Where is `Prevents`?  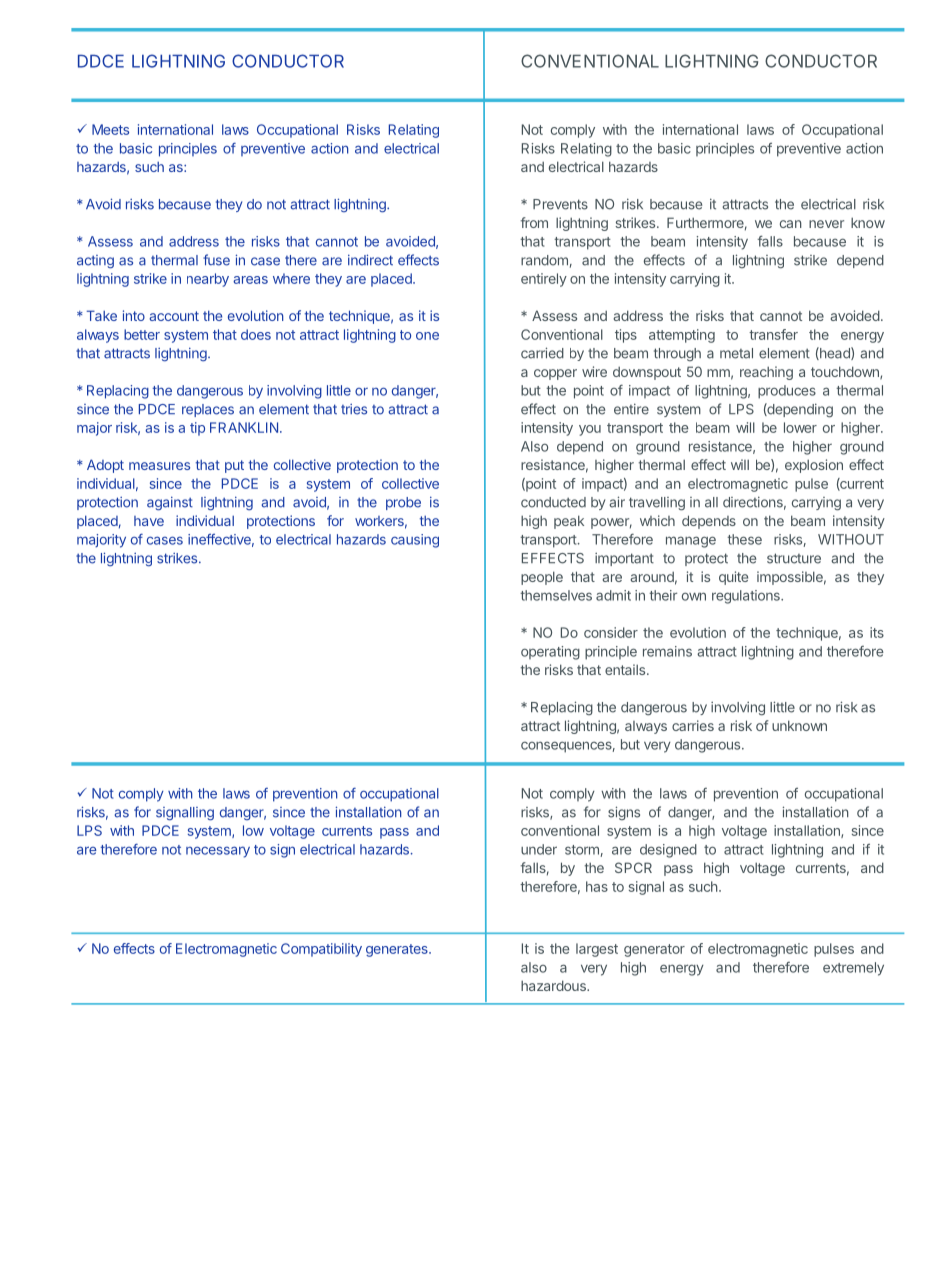 Prevents is located at coordinates (560, 204).
